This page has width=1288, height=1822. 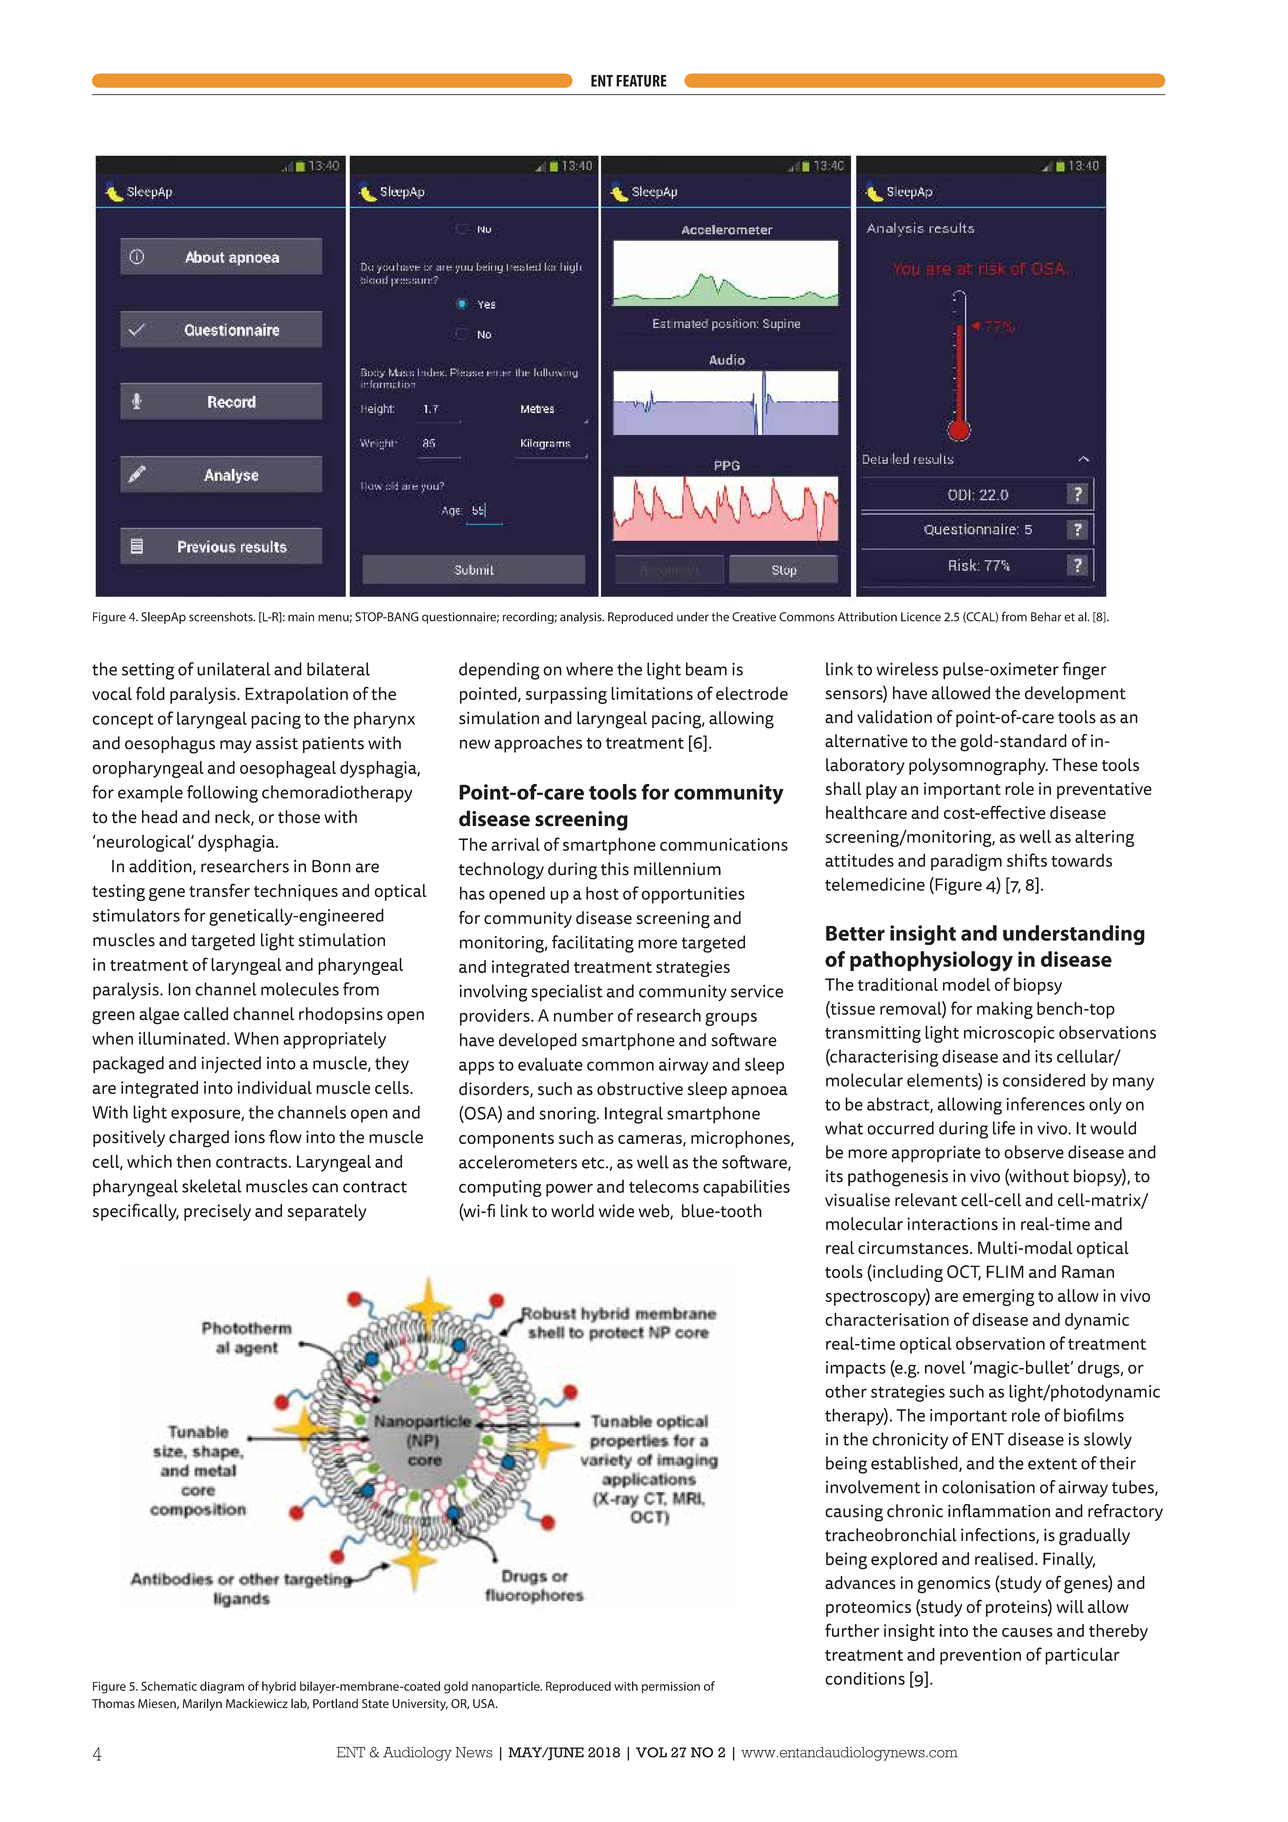 I want to click on shifts, so click(x=1027, y=860).
